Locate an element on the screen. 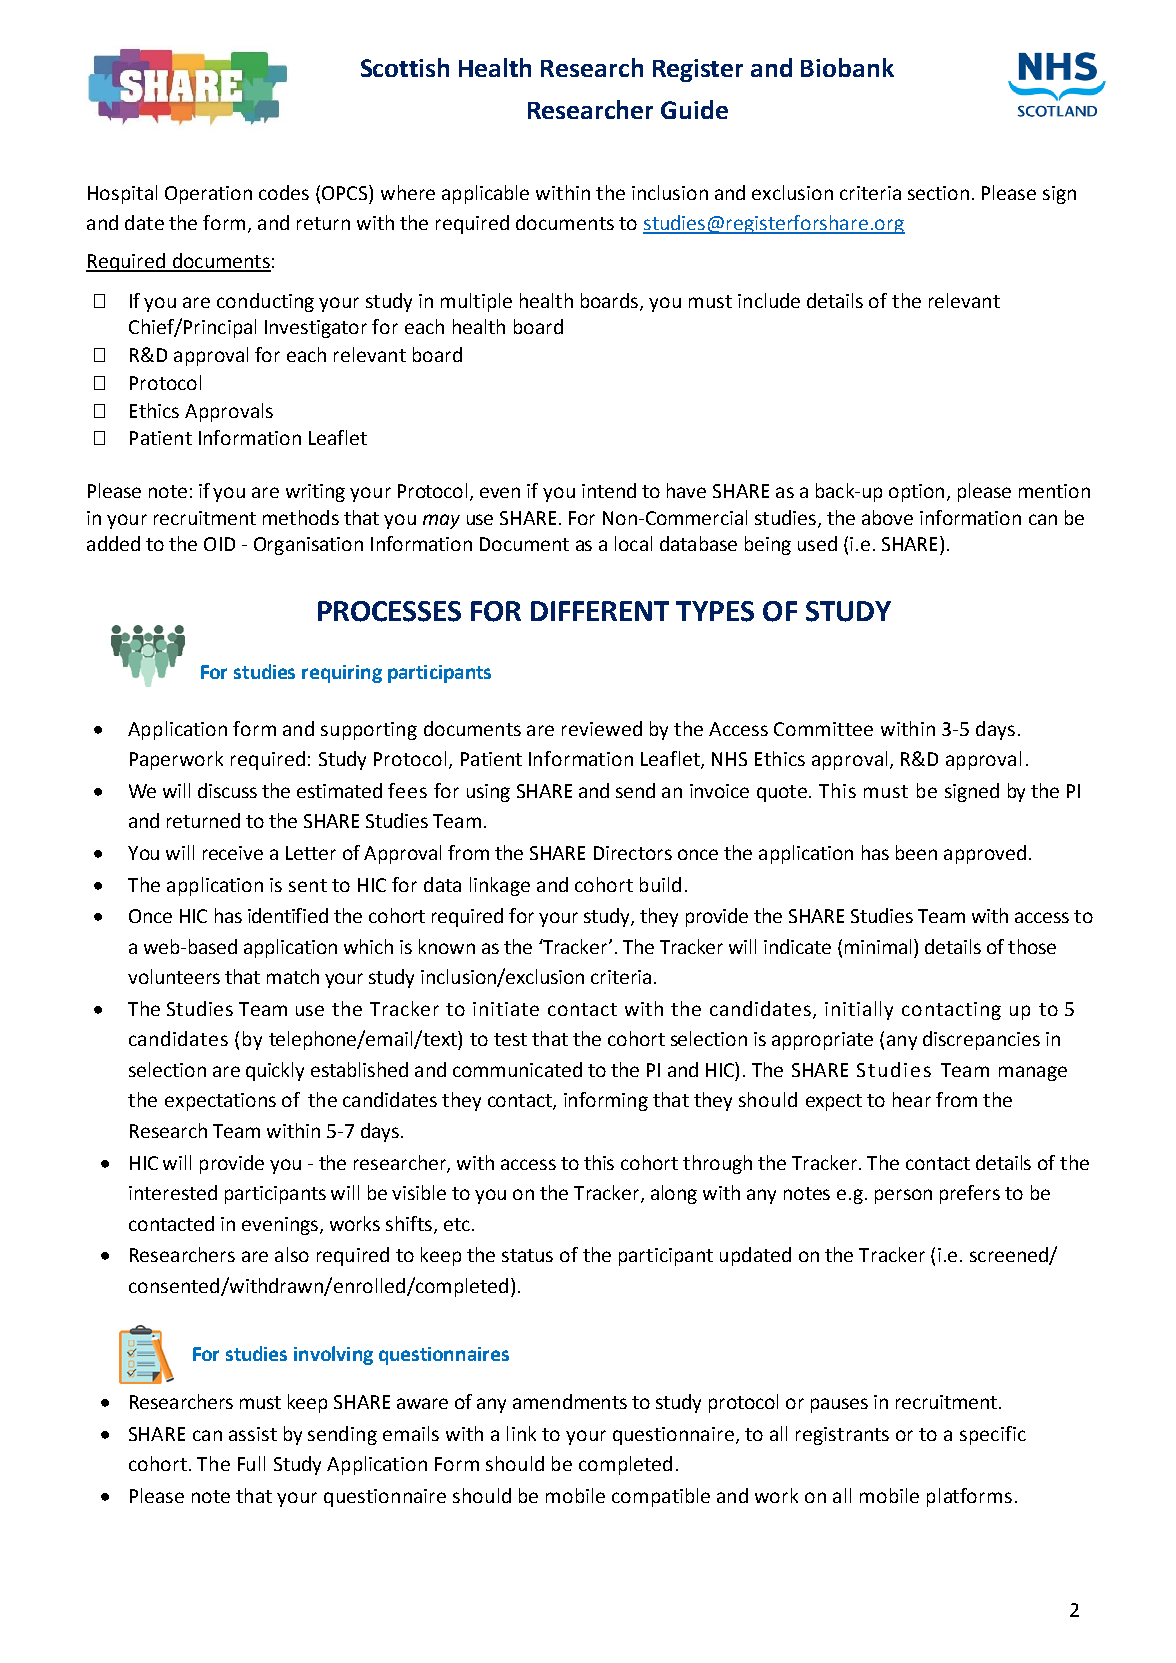 The height and width of the screenshot is (1663, 1176). volunteers is located at coordinates (174, 976).
